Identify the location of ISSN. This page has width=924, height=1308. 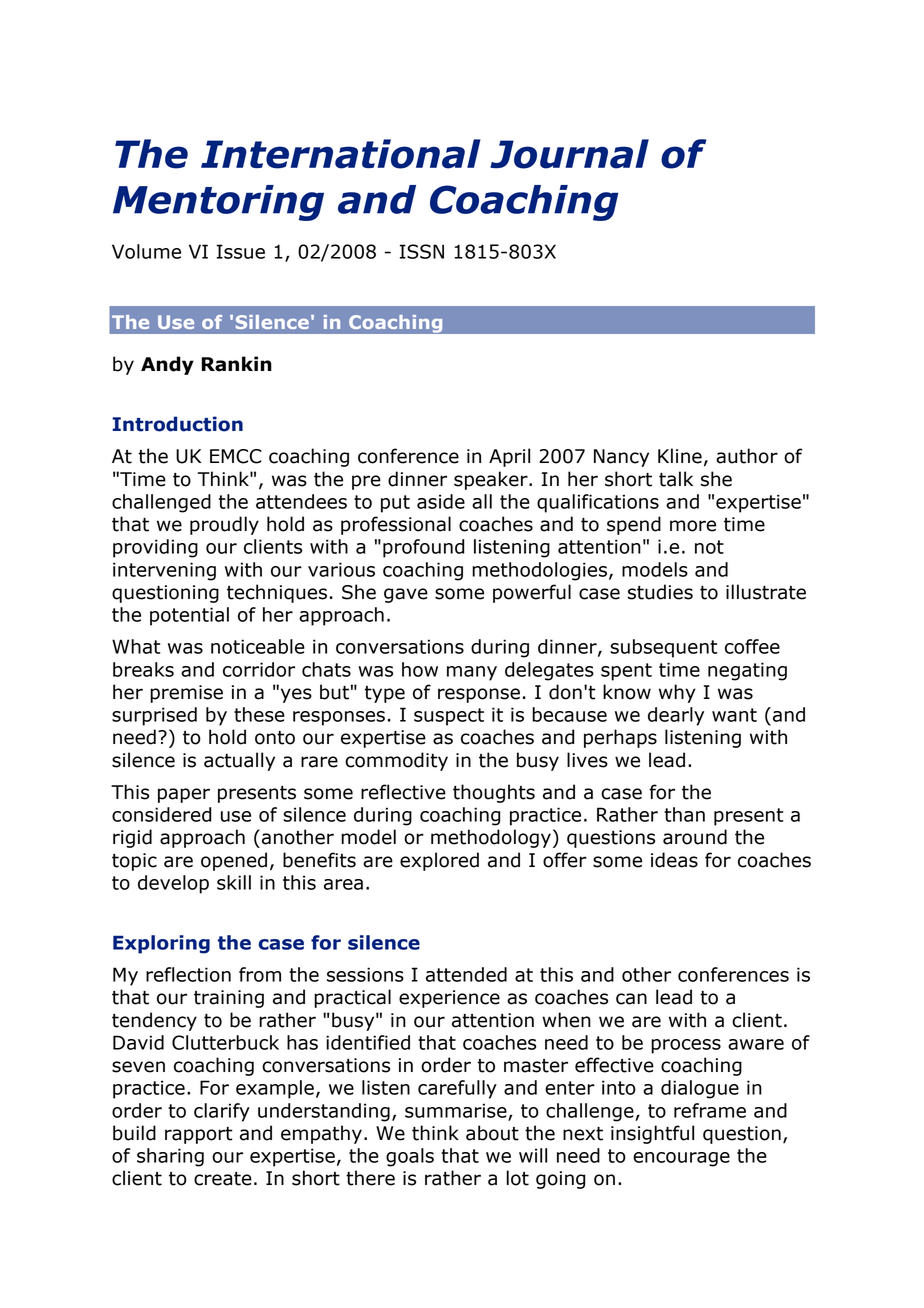
(422, 251).
